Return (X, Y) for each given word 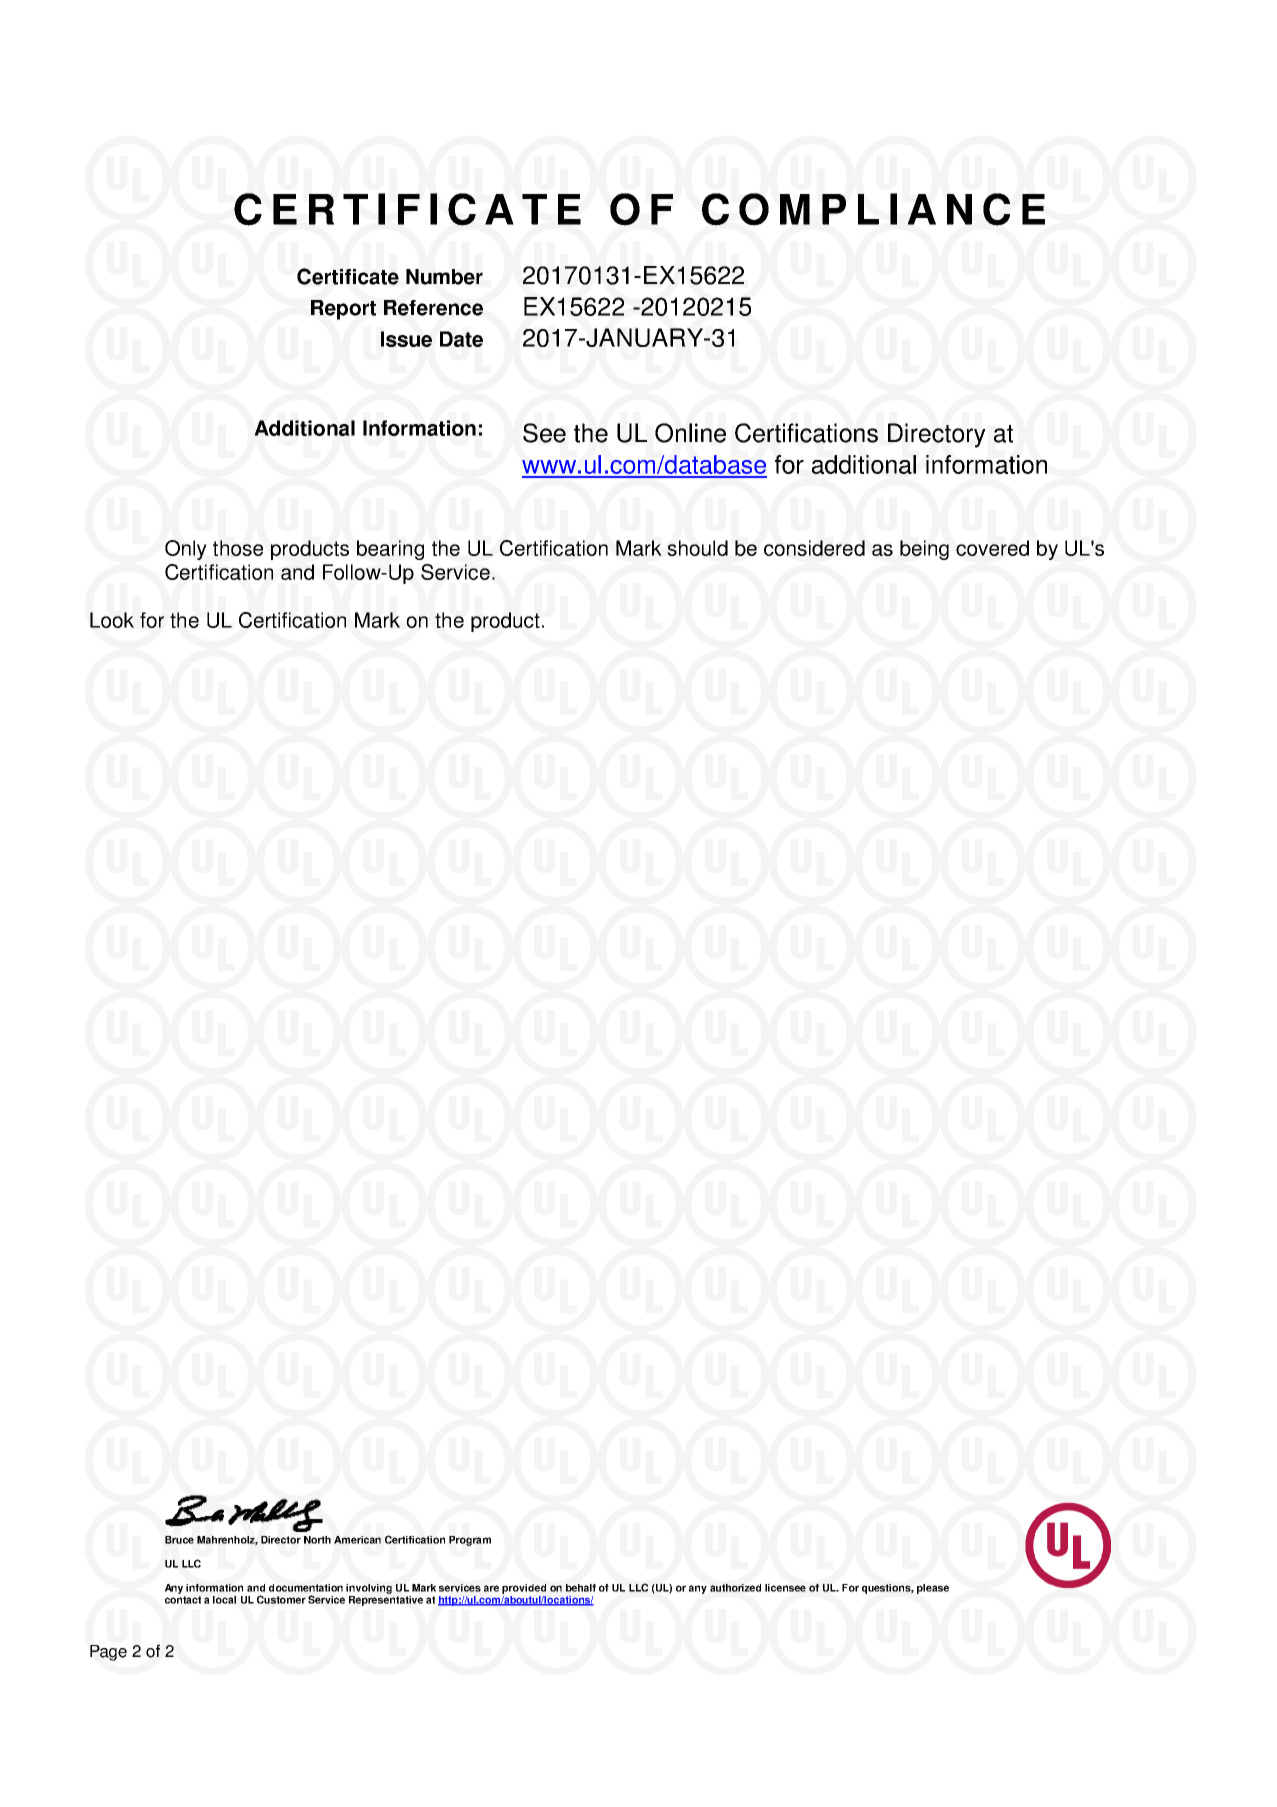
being (924, 550)
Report (343, 310)
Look (112, 620)
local (224, 1600)
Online (690, 433)
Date (461, 339)
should (697, 548)
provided (524, 1589)
